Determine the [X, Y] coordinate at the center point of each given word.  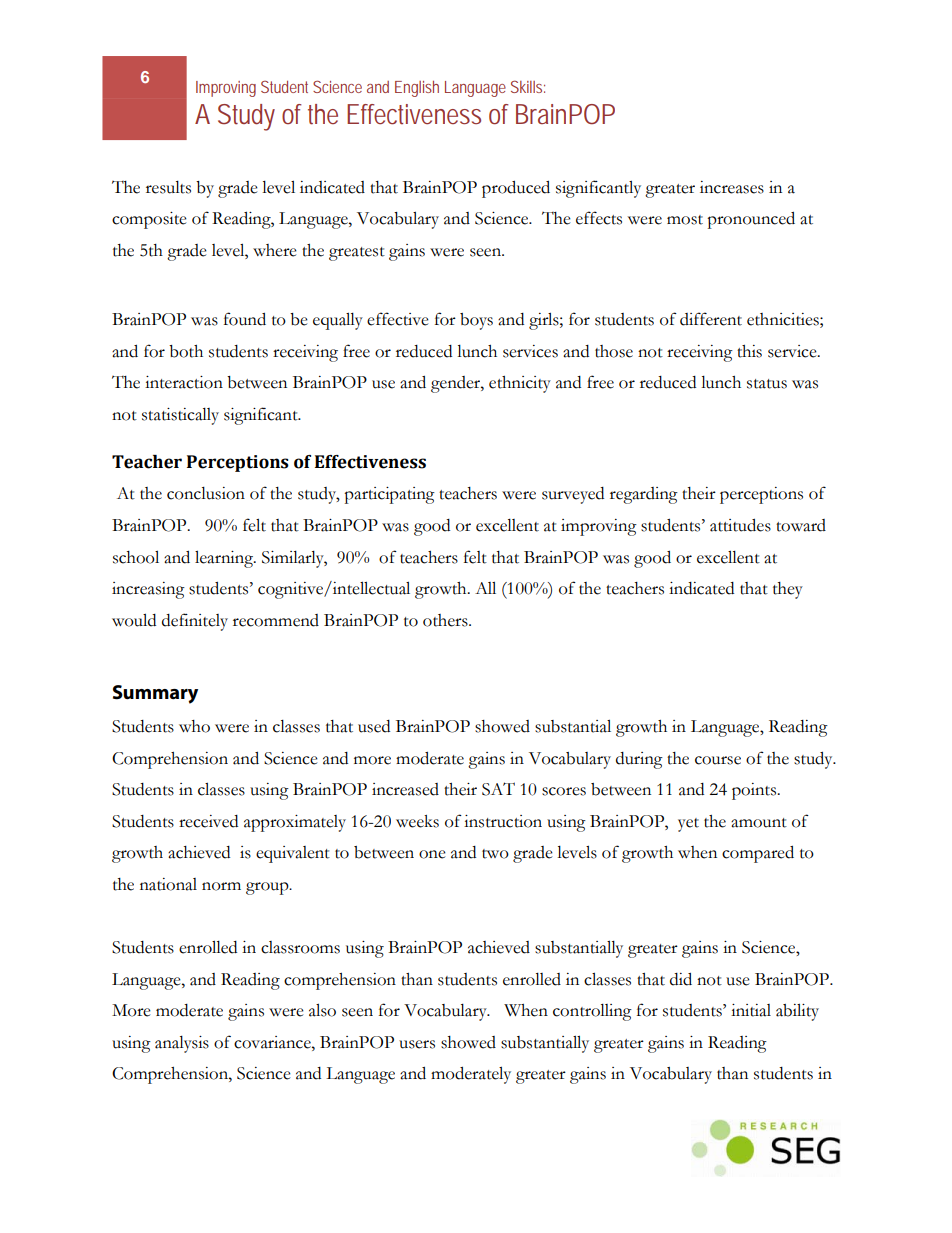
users [417, 1044]
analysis [182, 1044]
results [168, 187]
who [194, 726]
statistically [180, 416]
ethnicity [520, 384]
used [374, 726]
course [718, 760]
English [417, 89]
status [767, 384]
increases [732, 187]
